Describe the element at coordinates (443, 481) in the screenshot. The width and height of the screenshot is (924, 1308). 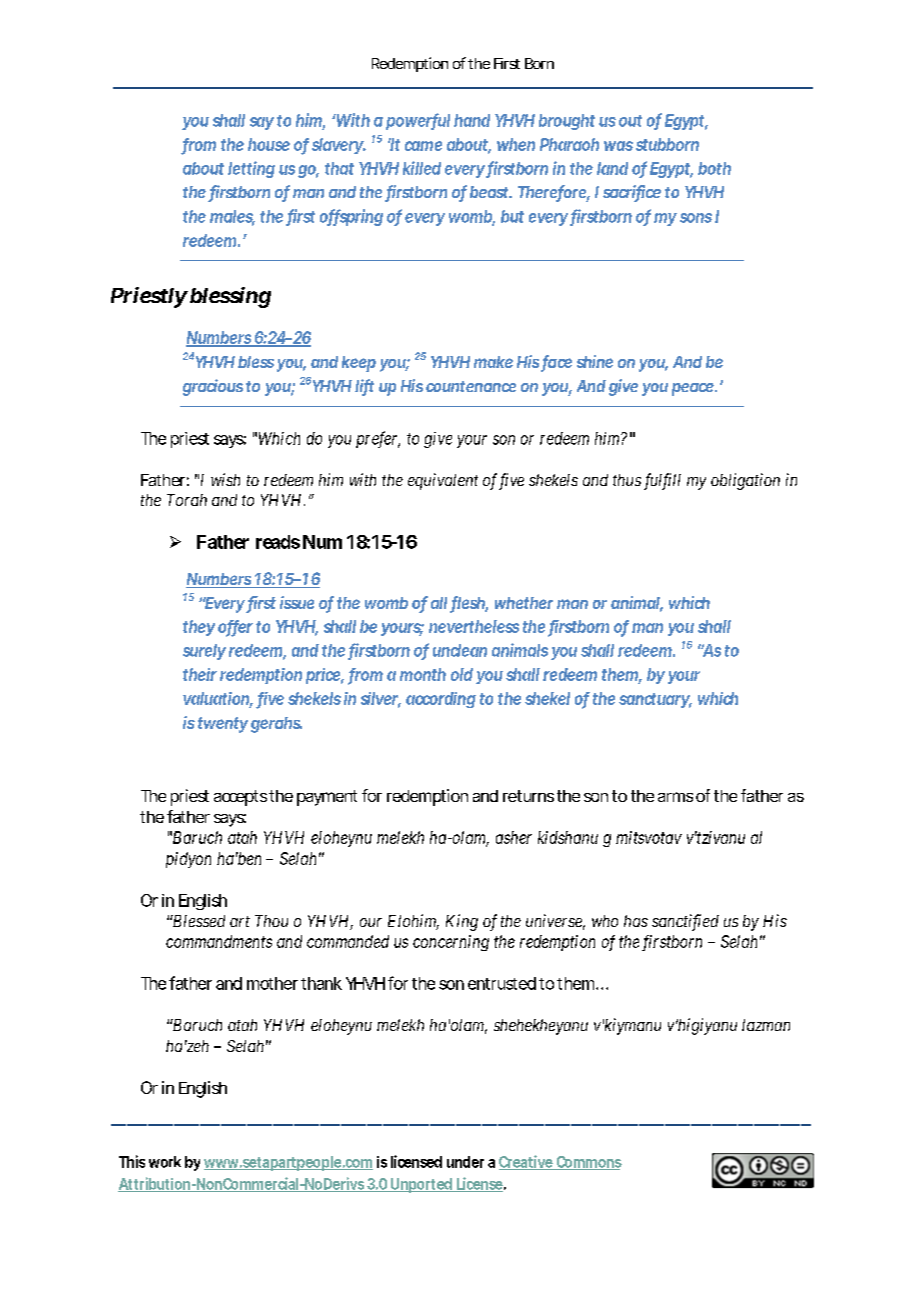
I see `equivalent` at that location.
